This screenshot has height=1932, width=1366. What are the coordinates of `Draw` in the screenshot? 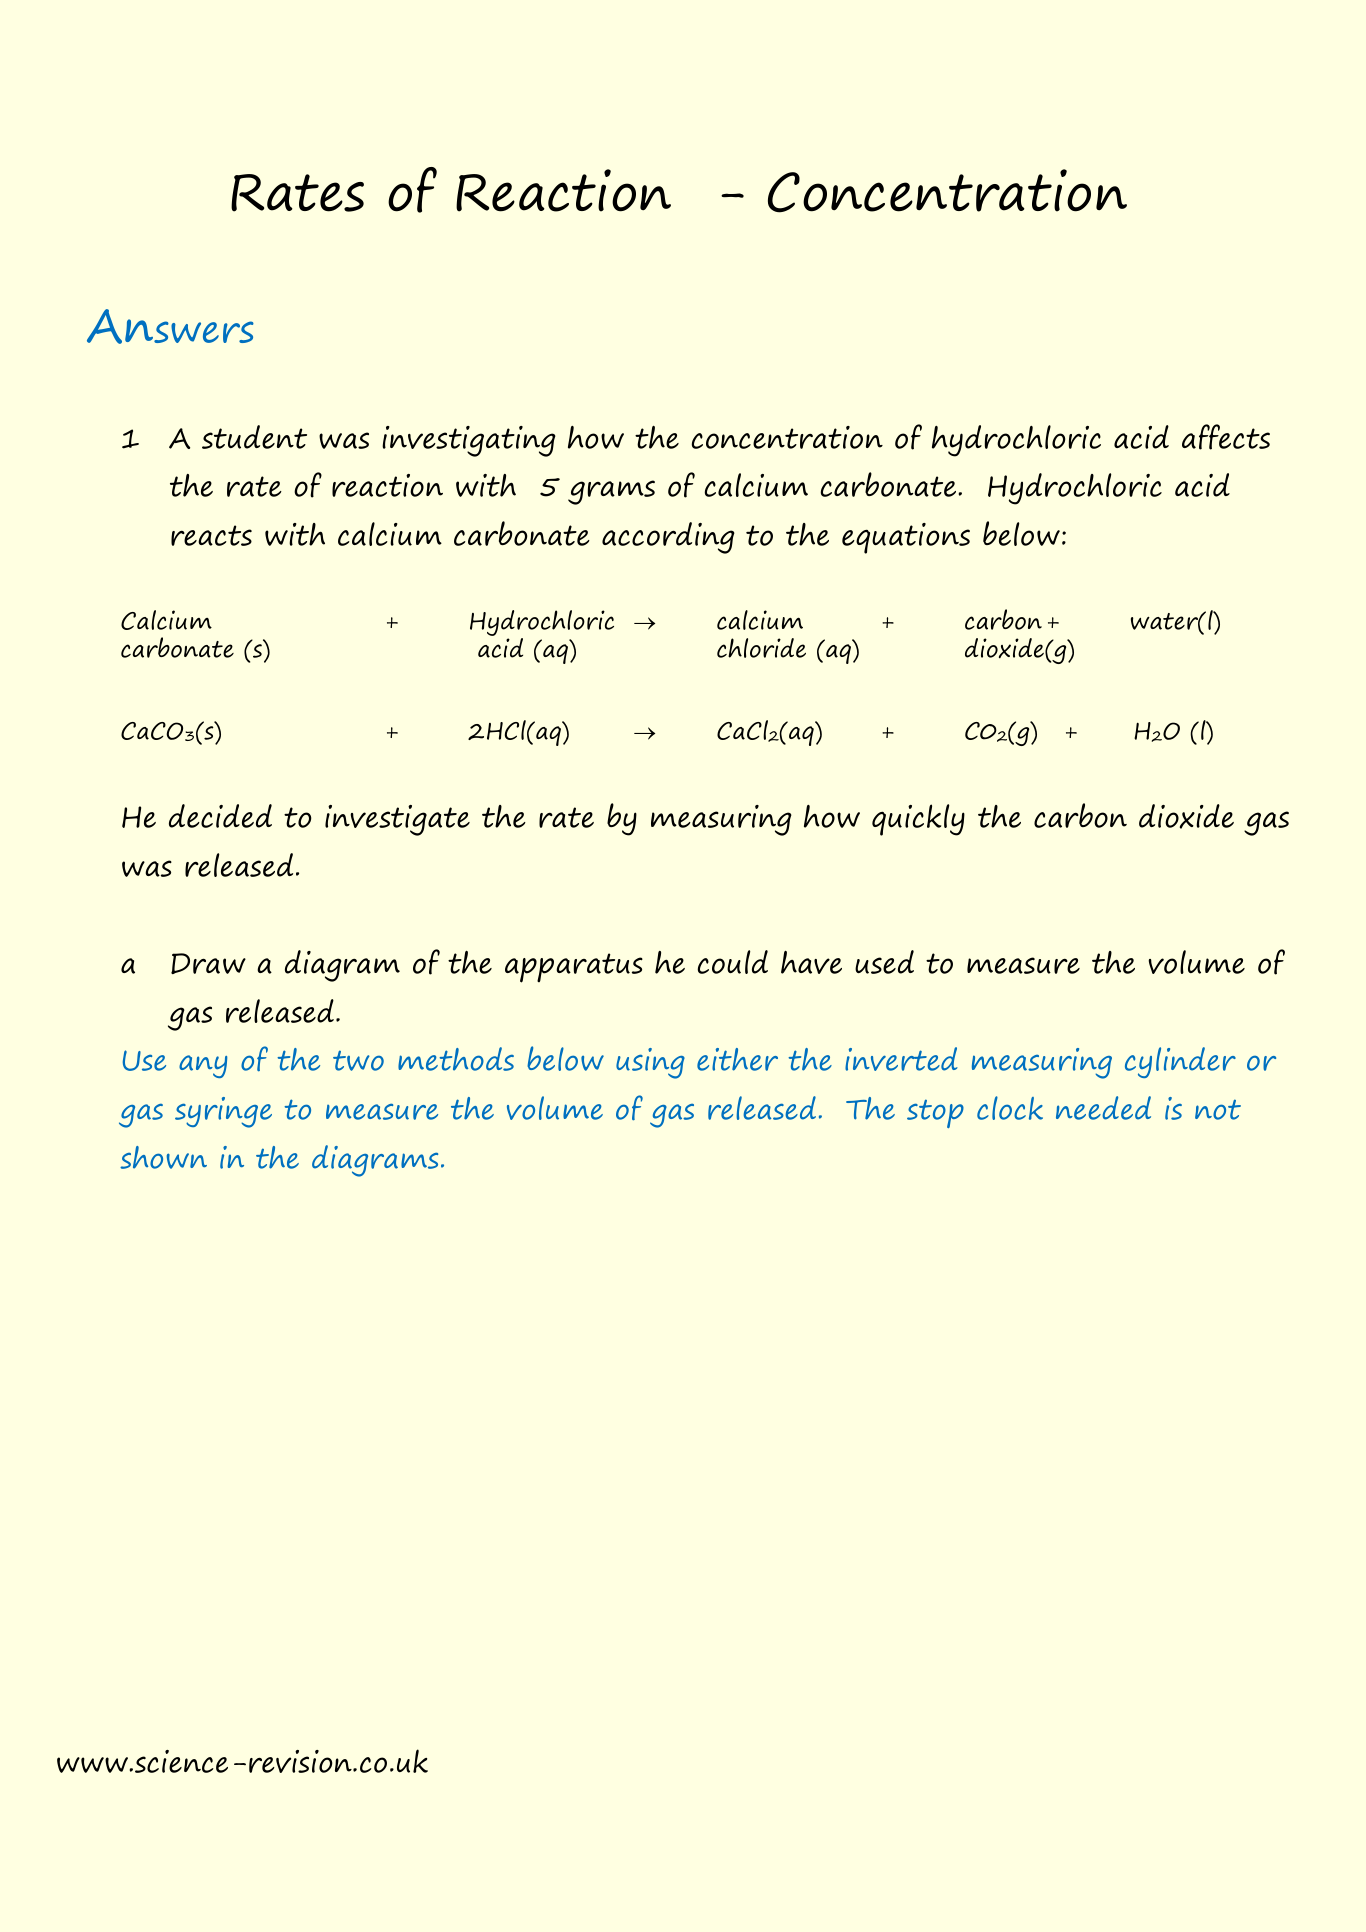 It's located at (208, 963).
